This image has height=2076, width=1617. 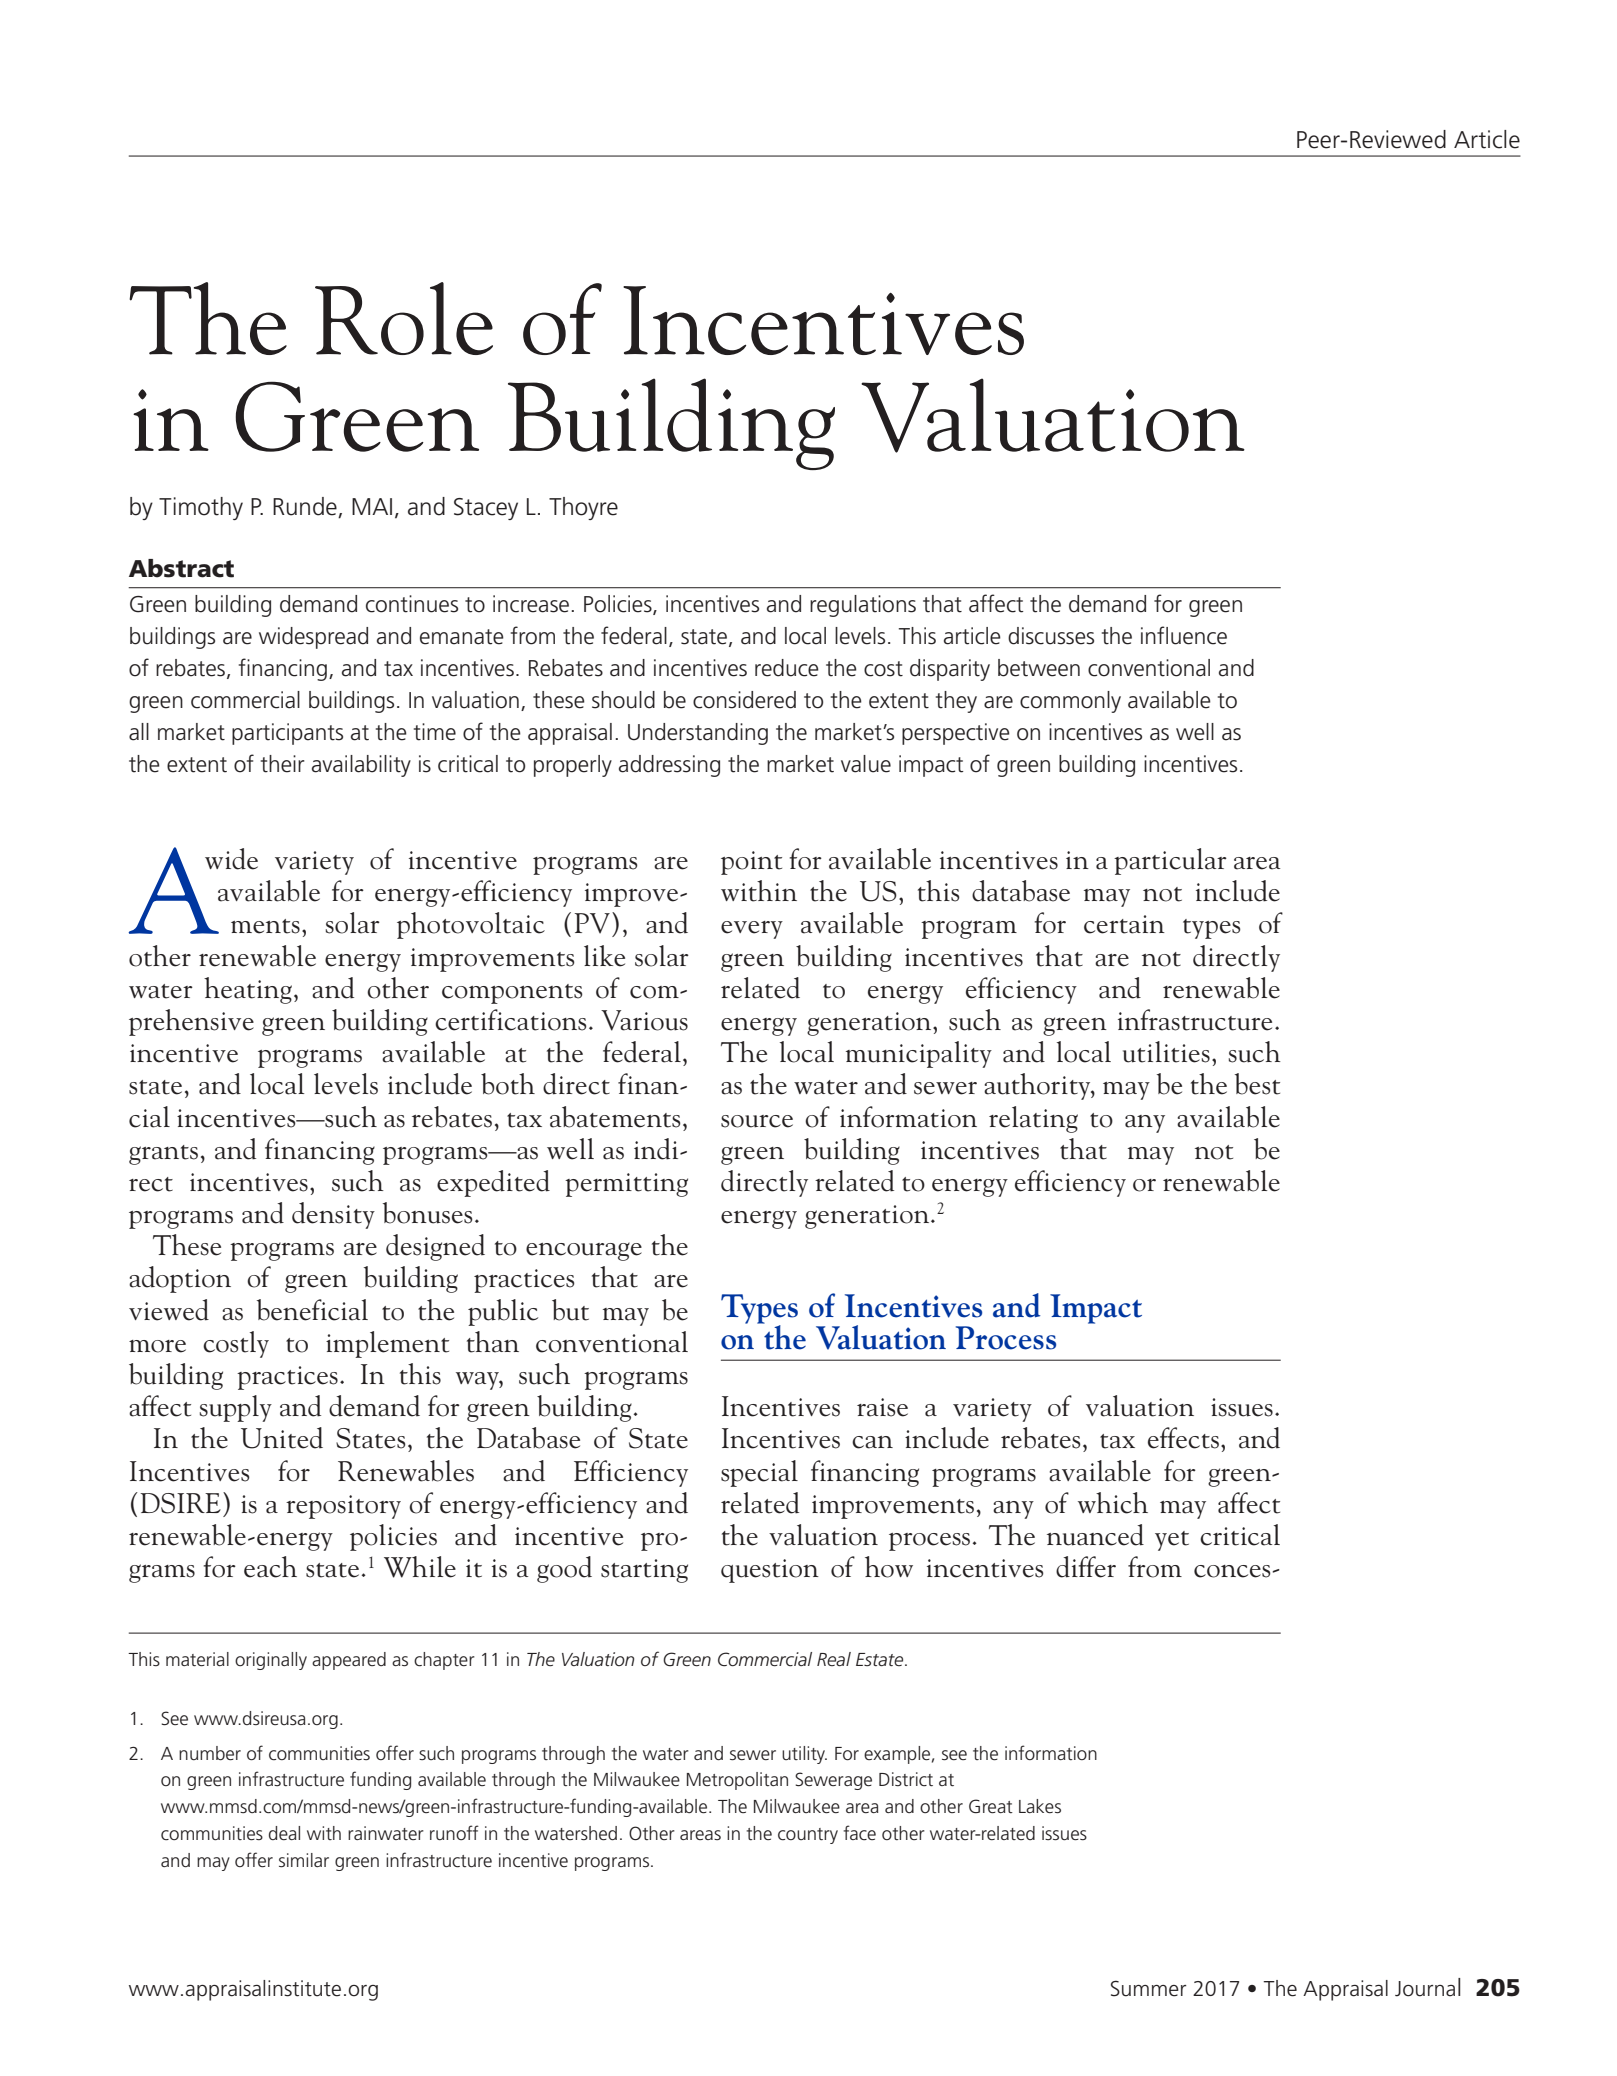 I want to click on similar, so click(x=304, y=1860).
